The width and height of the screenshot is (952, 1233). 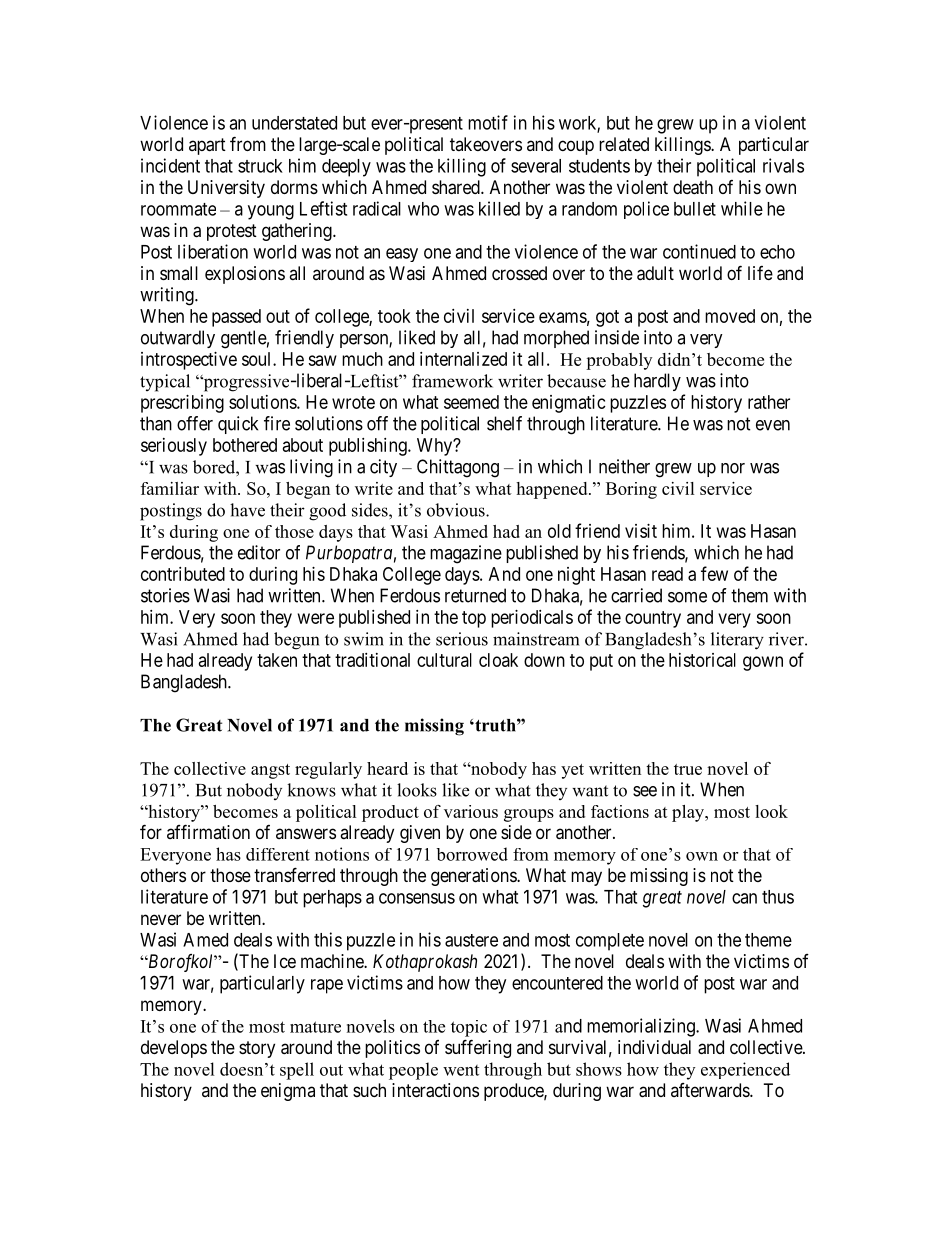 I want to click on some, so click(x=687, y=597).
